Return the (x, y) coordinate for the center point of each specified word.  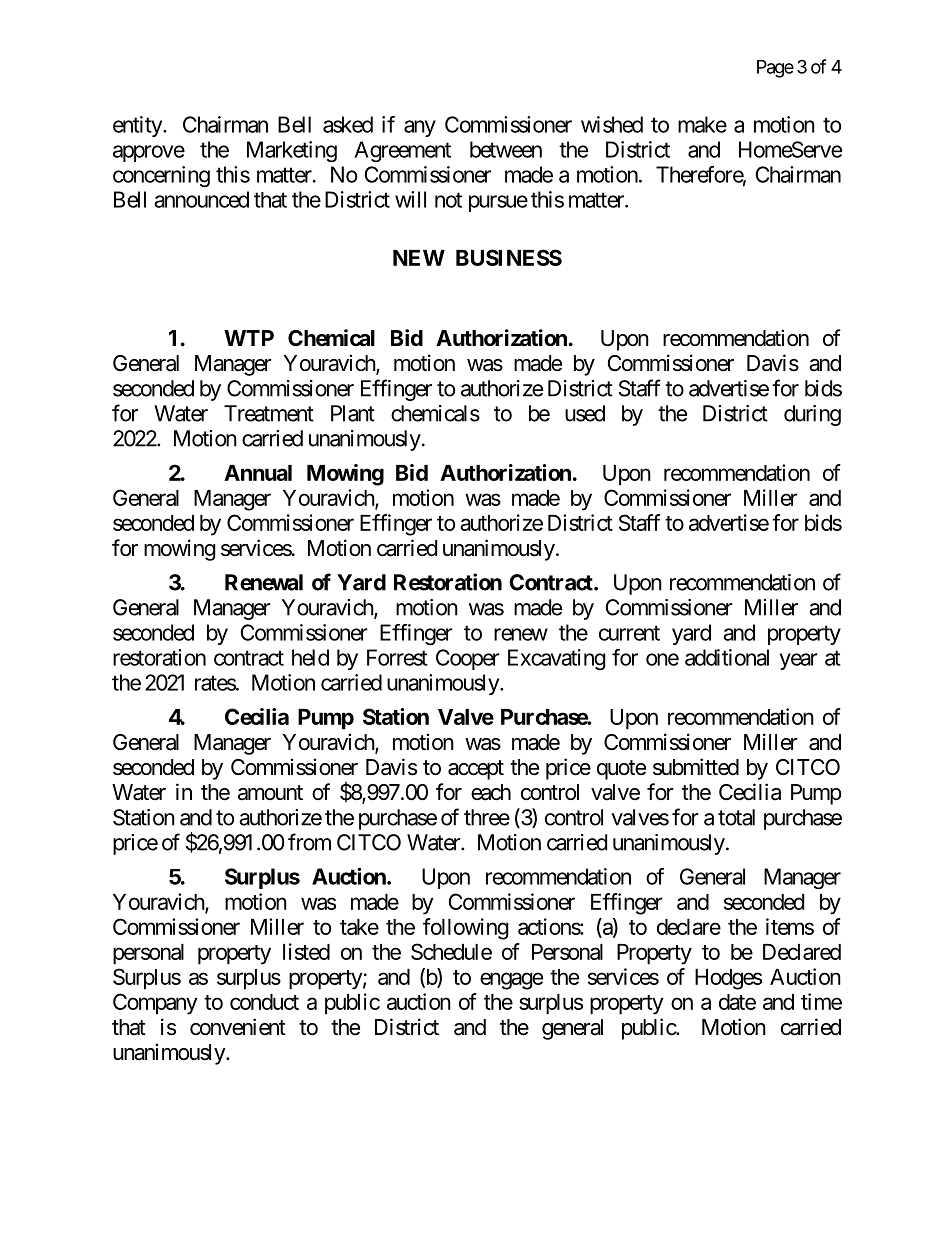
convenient (238, 1027)
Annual (258, 473)
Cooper (468, 659)
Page (775, 69)
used (585, 413)
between (506, 149)
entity (138, 126)
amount (270, 793)
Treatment (269, 413)
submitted (696, 767)
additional (727, 657)
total (736, 817)
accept (476, 770)
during (812, 415)
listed (306, 951)
